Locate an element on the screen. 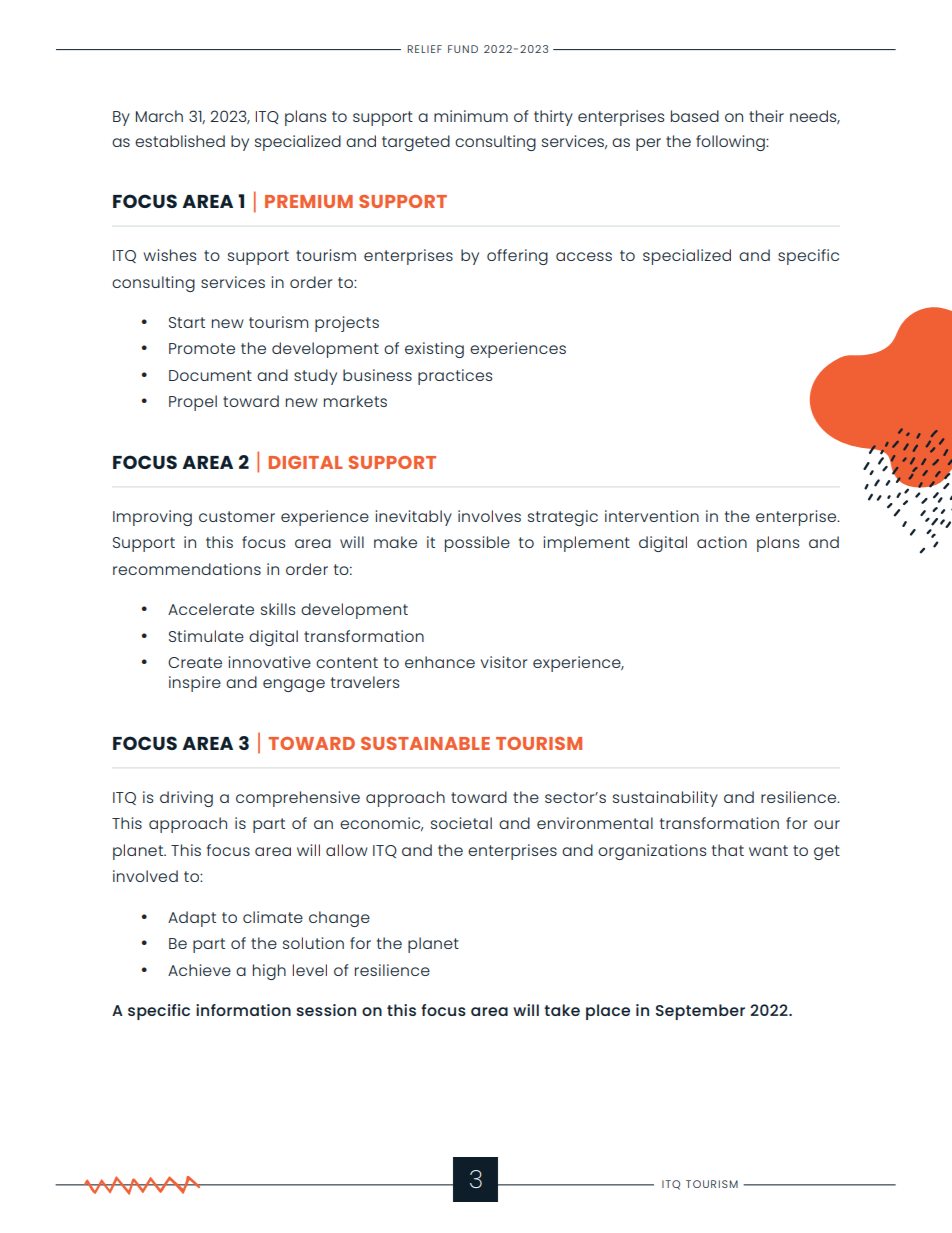  practices is located at coordinates (455, 377).
